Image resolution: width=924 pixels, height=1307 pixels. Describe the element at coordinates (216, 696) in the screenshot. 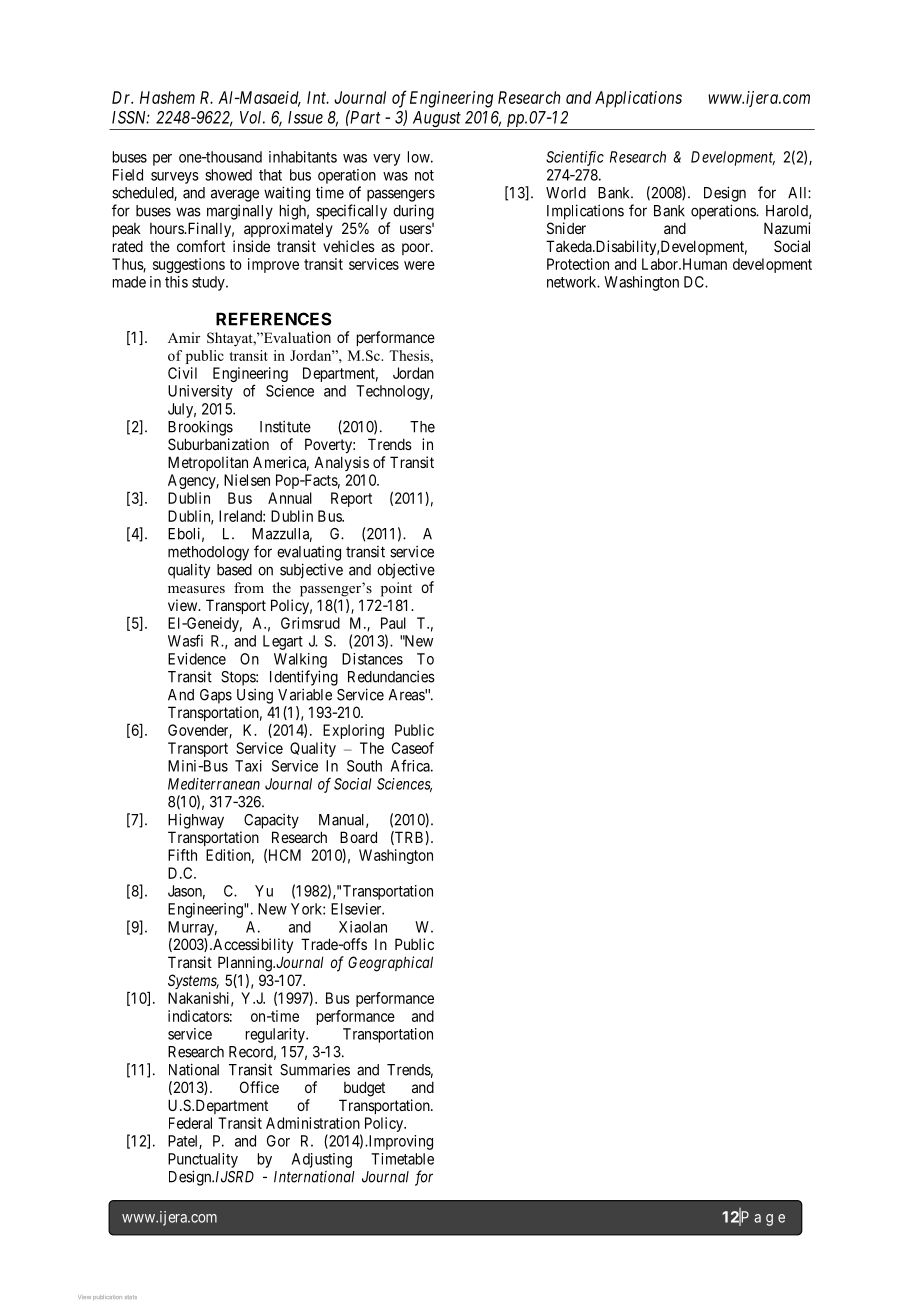

I see `Gaps` at that location.
